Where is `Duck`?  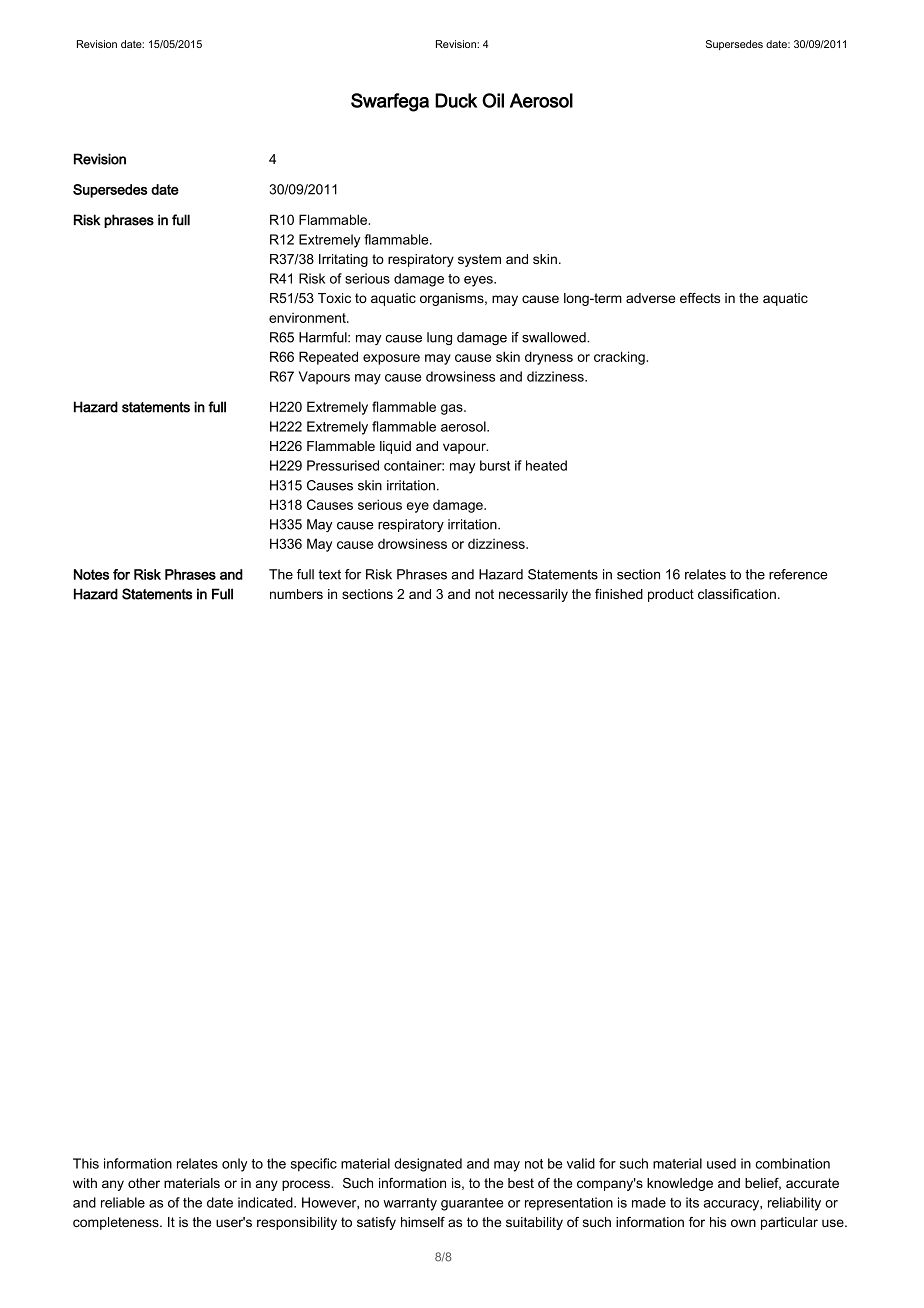 Duck is located at coordinates (456, 100).
